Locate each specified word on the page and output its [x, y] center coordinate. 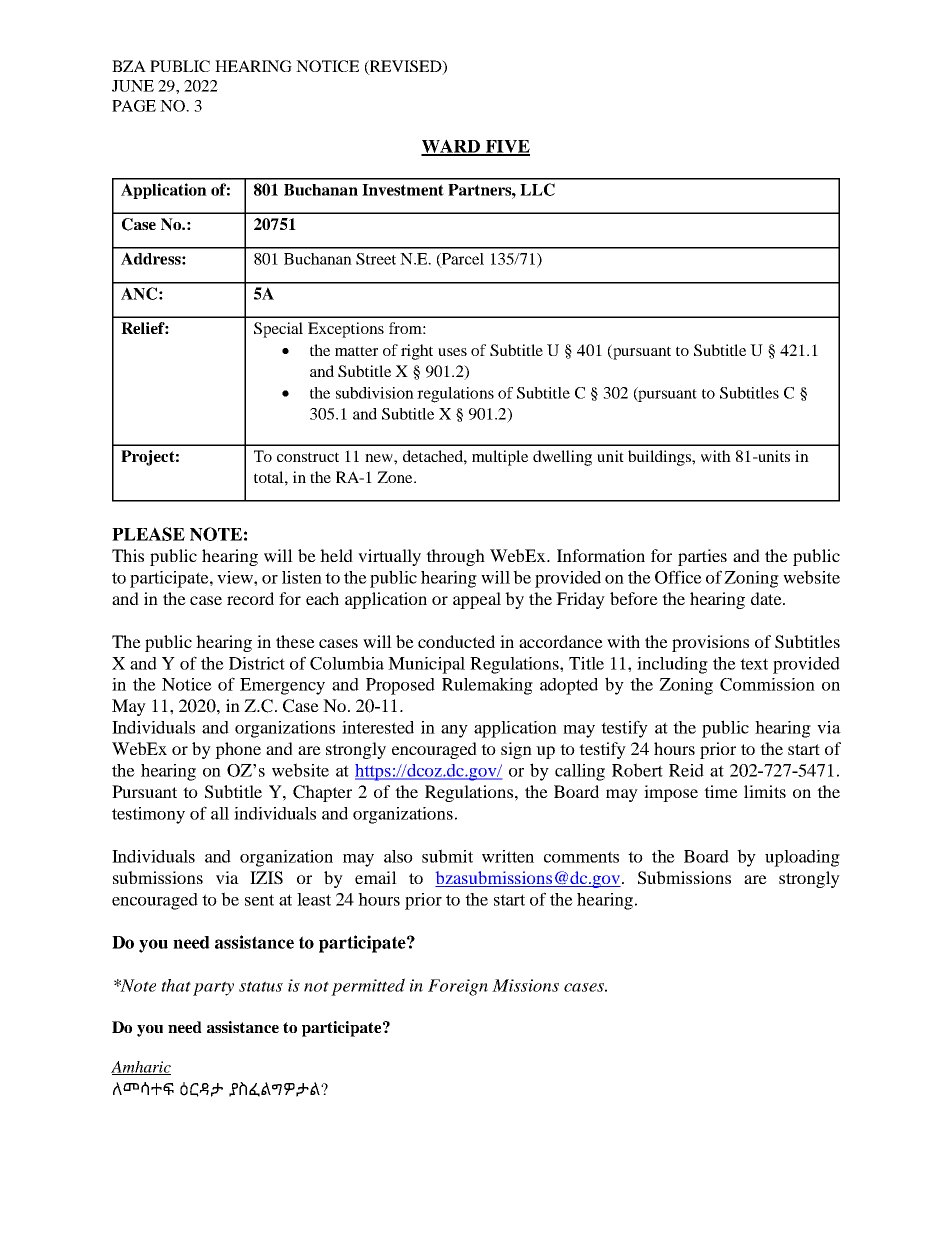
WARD [452, 147]
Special [278, 330]
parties [702, 557]
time [721, 791]
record [250, 598]
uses [452, 352]
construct [308, 457]
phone [238, 750]
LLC [537, 189]
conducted [456, 641]
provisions [710, 643]
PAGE [134, 106]
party [213, 988]
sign [516, 750]
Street [376, 259]
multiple [500, 458]
